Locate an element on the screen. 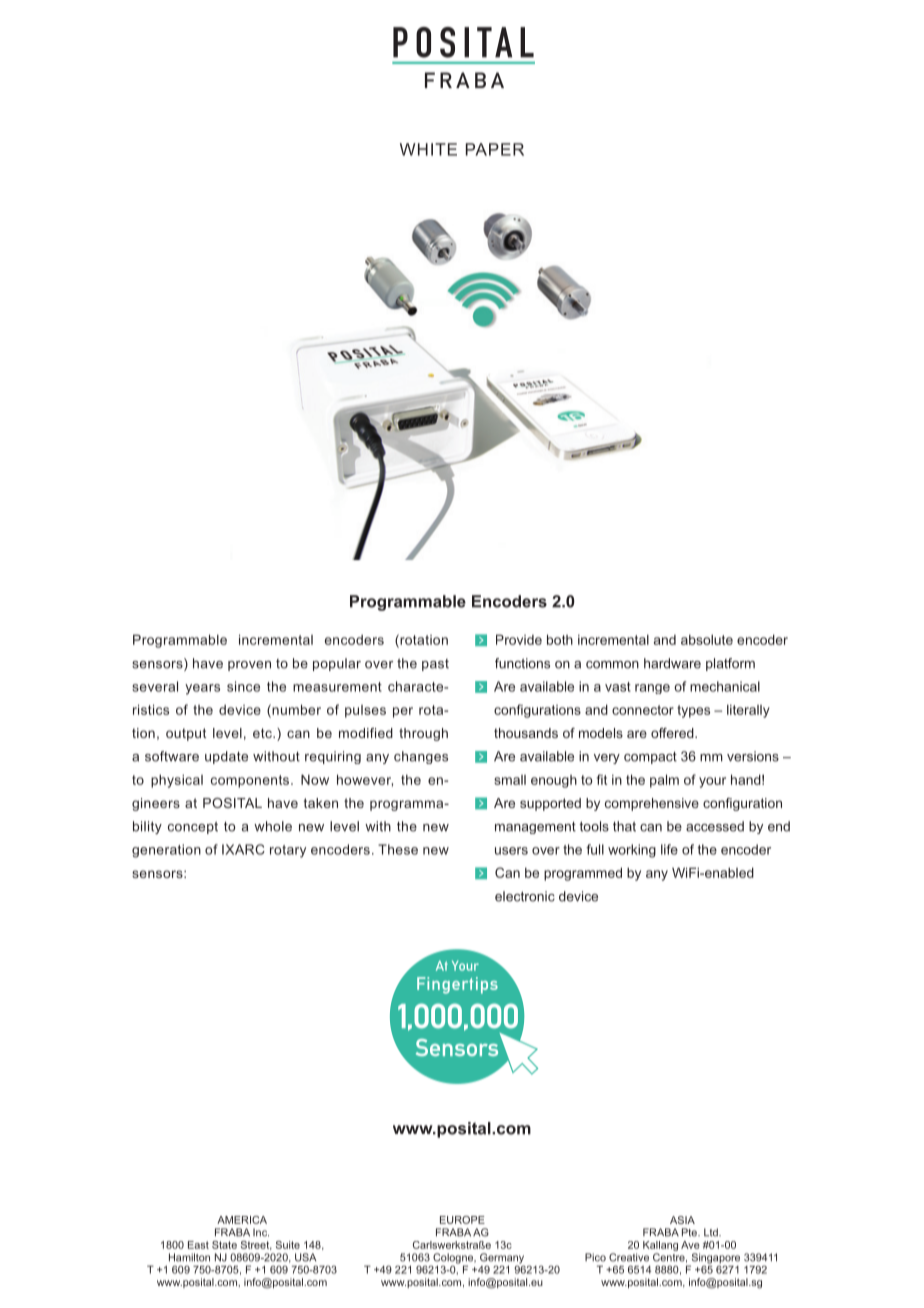 This screenshot has width=924, height=1308. absolute is located at coordinates (707, 639).
